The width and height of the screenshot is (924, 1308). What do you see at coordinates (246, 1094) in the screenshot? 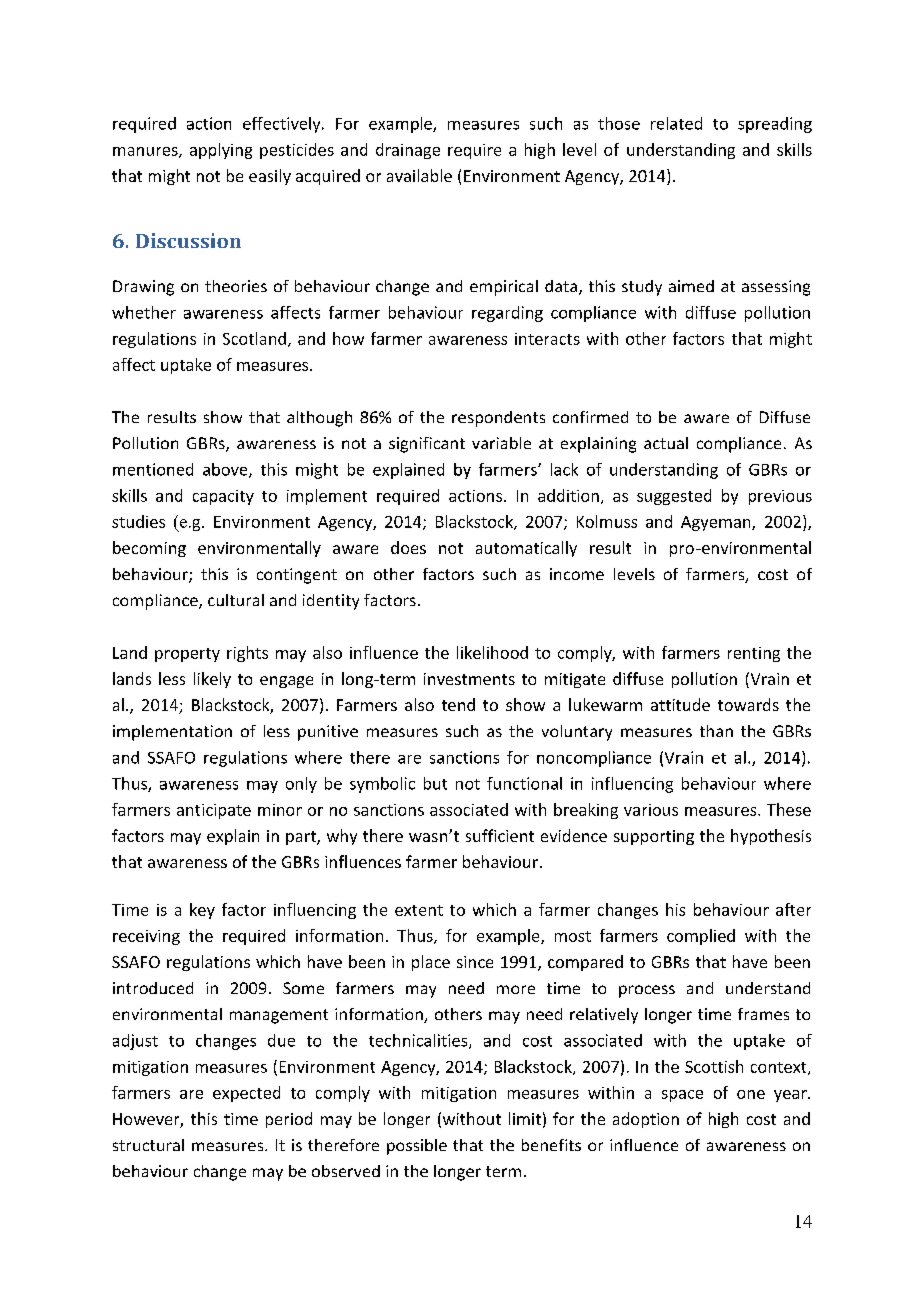
I see `expected` at bounding box center [246, 1094].
